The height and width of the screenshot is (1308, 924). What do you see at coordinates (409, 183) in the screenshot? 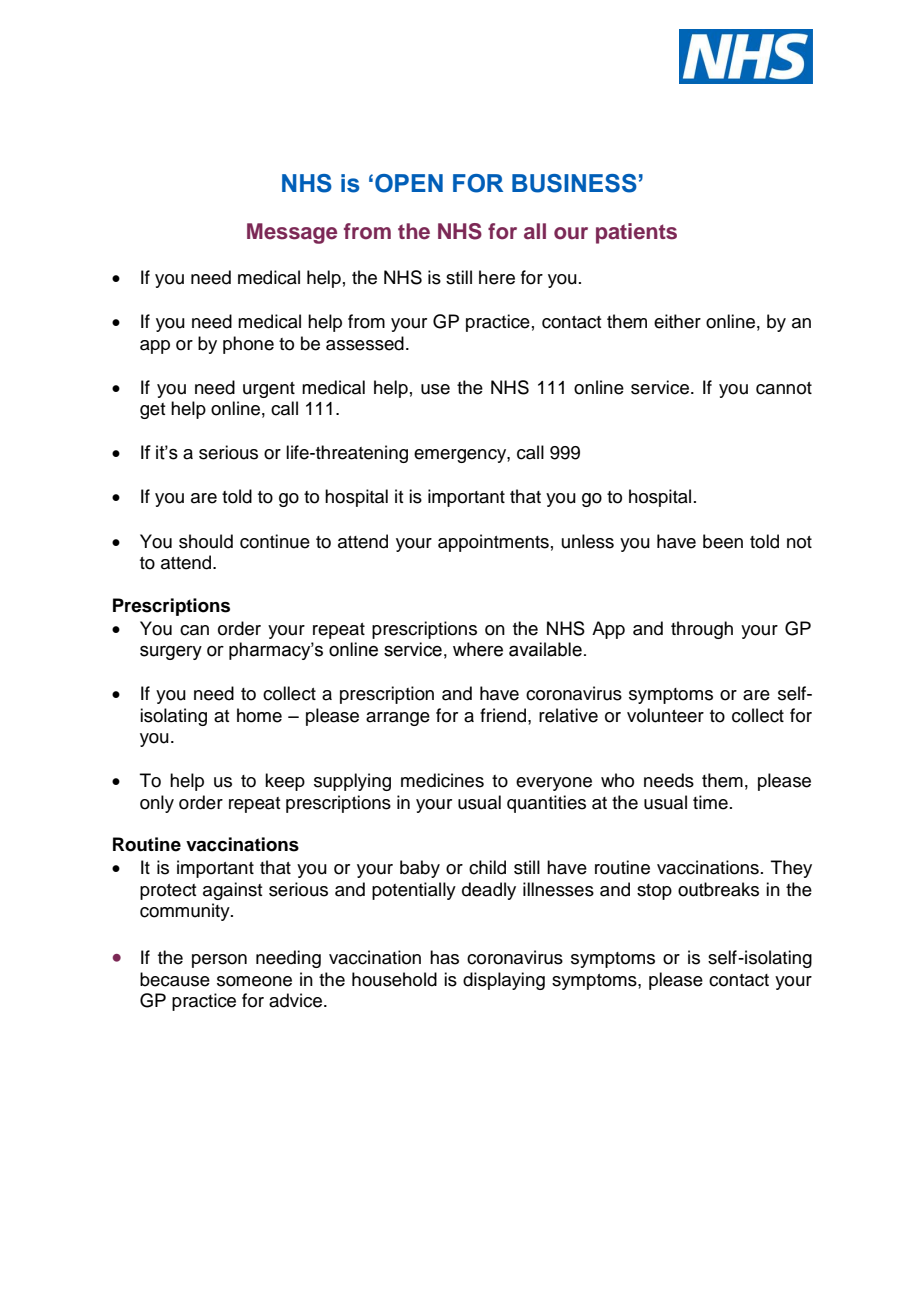
I see `OPEN` at bounding box center [409, 183].
